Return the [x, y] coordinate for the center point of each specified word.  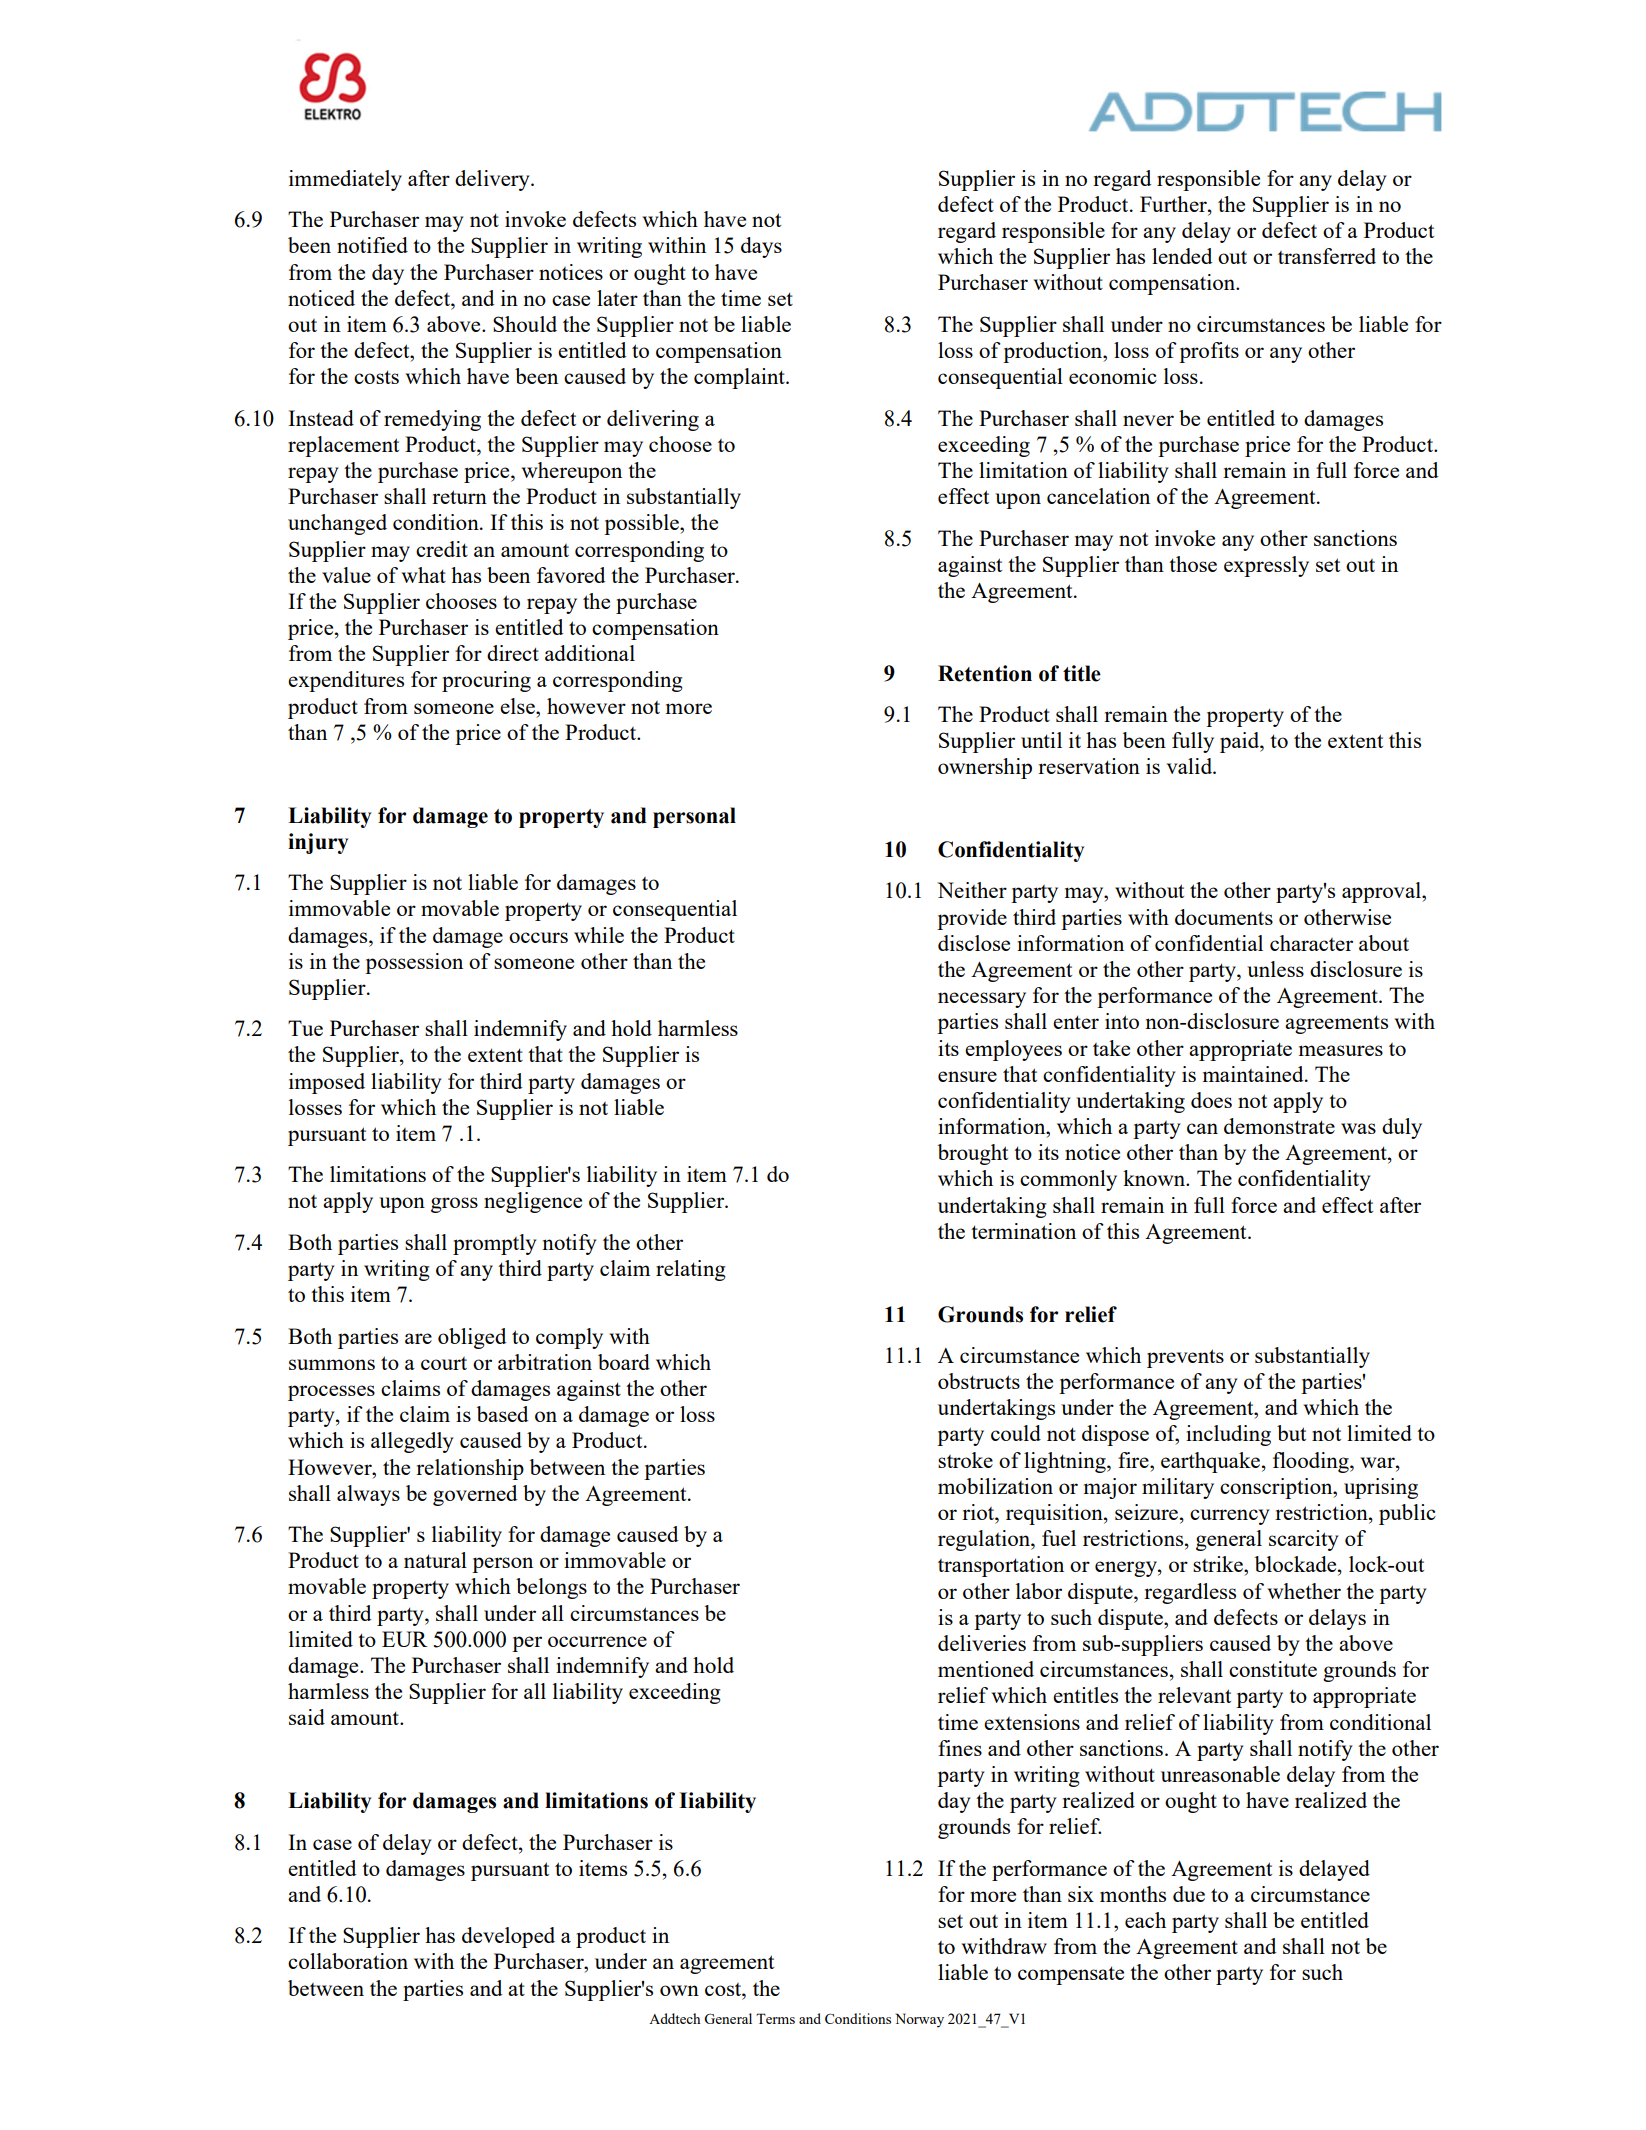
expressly [1266, 566]
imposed [327, 1083]
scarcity [1304, 1540]
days [761, 247]
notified [372, 245]
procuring [486, 681]
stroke [965, 1460]
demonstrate [1279, 1126]
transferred [1327, 256]
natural [435, 1560]
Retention [985, 673]
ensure [967, 1076]
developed [508, 1937]
